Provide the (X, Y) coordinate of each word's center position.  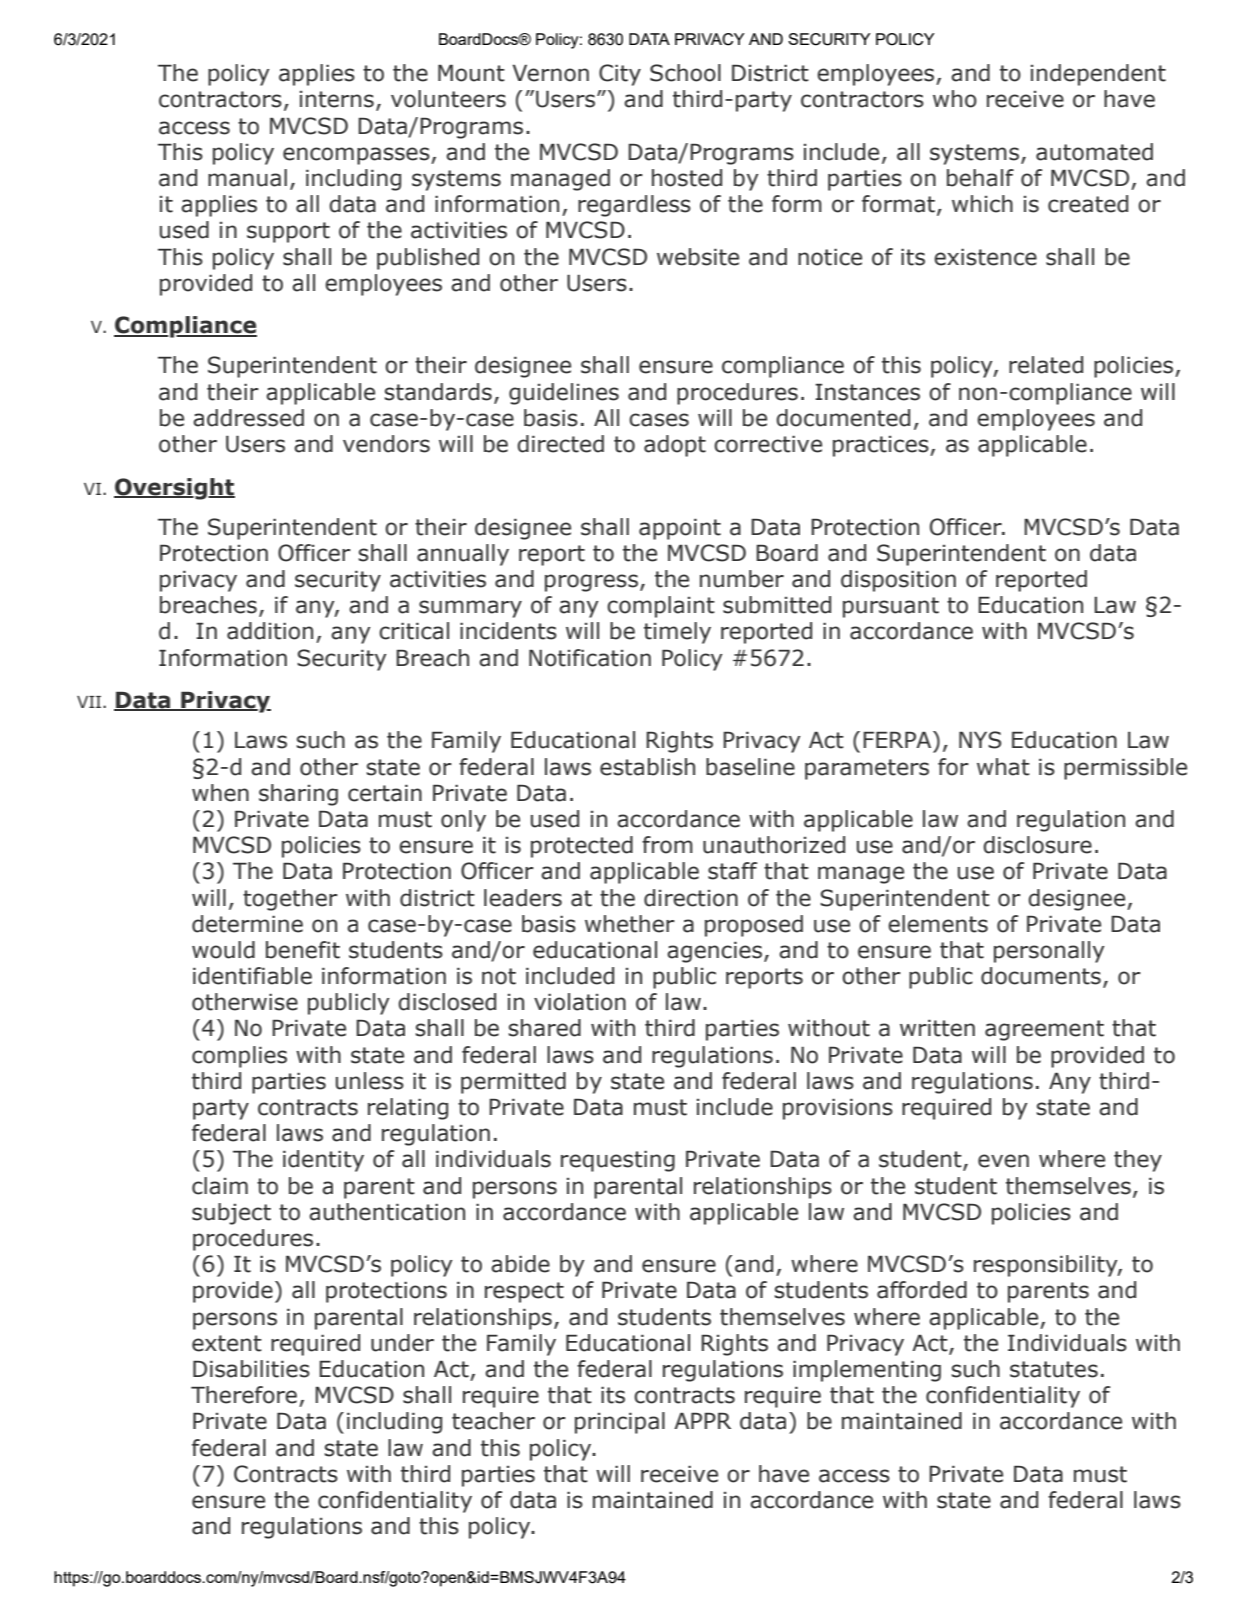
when (220, 793)
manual (247, 178)
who (955, 99)
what (1003, 767)
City (620, 75)
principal (620, 1423)
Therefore (244, 1395)
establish (647, 767)
